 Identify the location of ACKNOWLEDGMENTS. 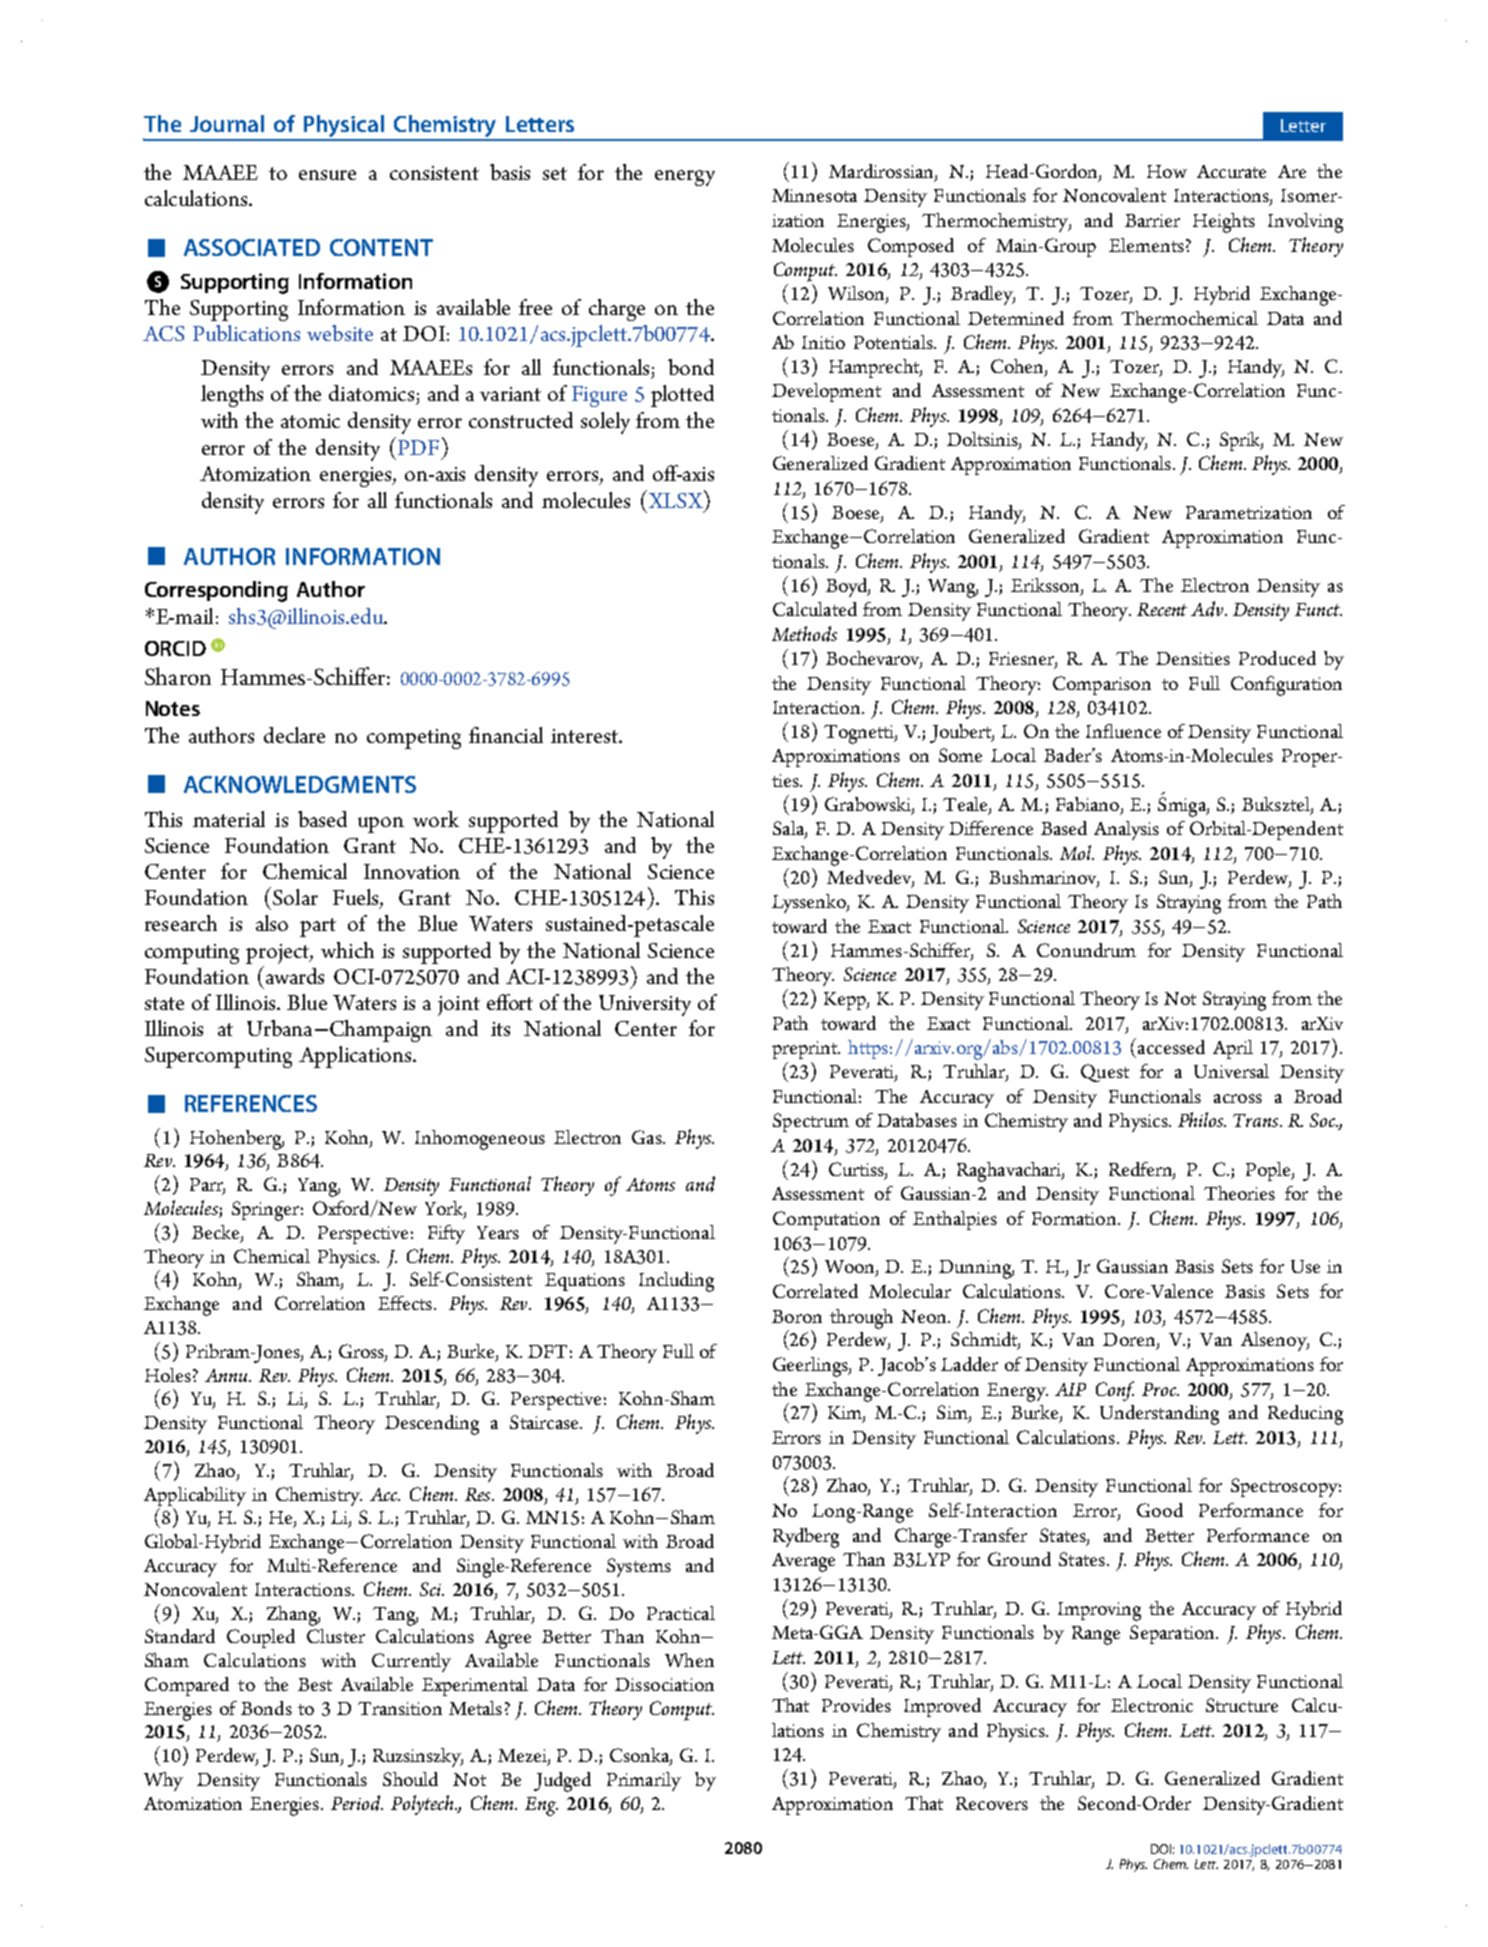
(300, 784).
